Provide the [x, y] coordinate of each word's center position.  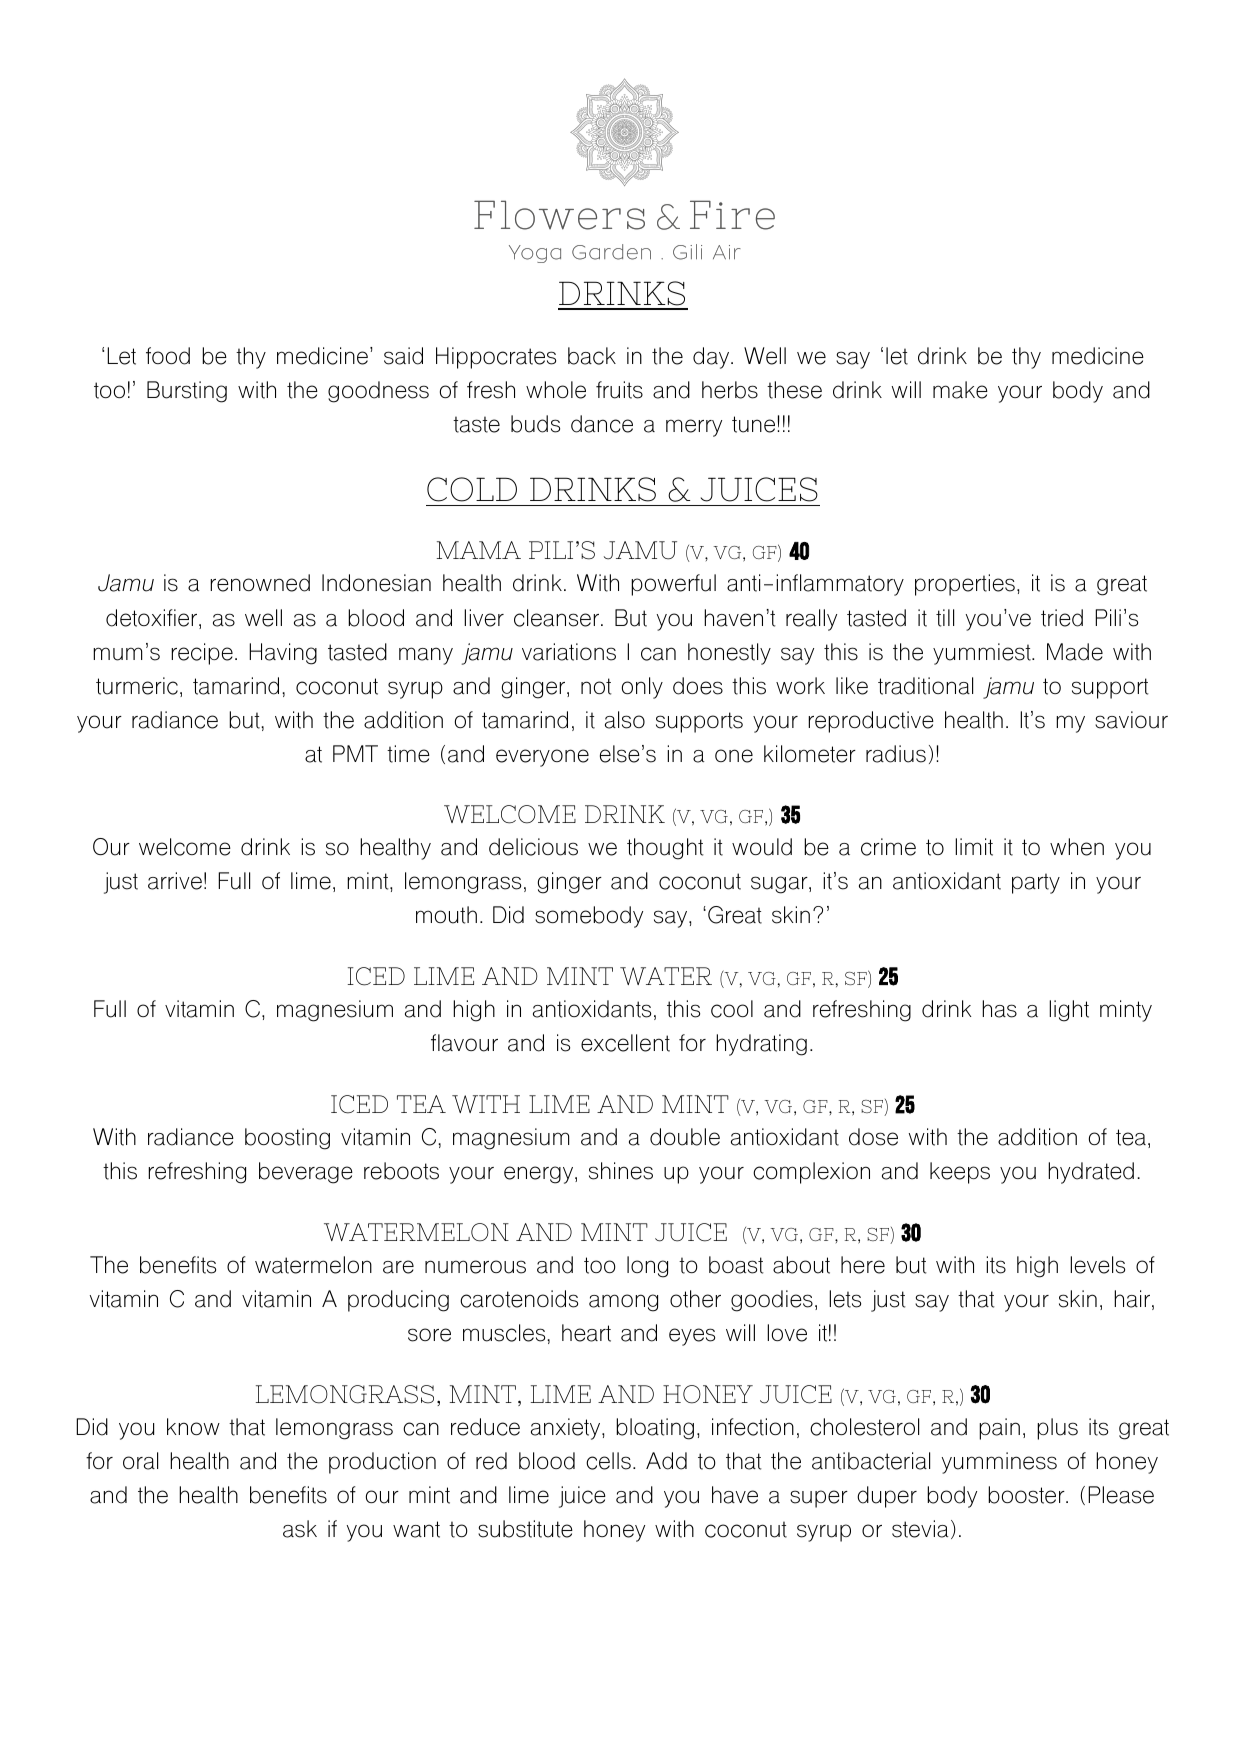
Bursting [187, 392]
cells [608, 1461]
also [625, 720]
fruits [619, 390]
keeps [960, 1173]
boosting [287, 1139]
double [685, 1137]
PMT [355, 753]
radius [896, 754]
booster [1027, 1495]
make [960, 390]
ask [300, 1529]
